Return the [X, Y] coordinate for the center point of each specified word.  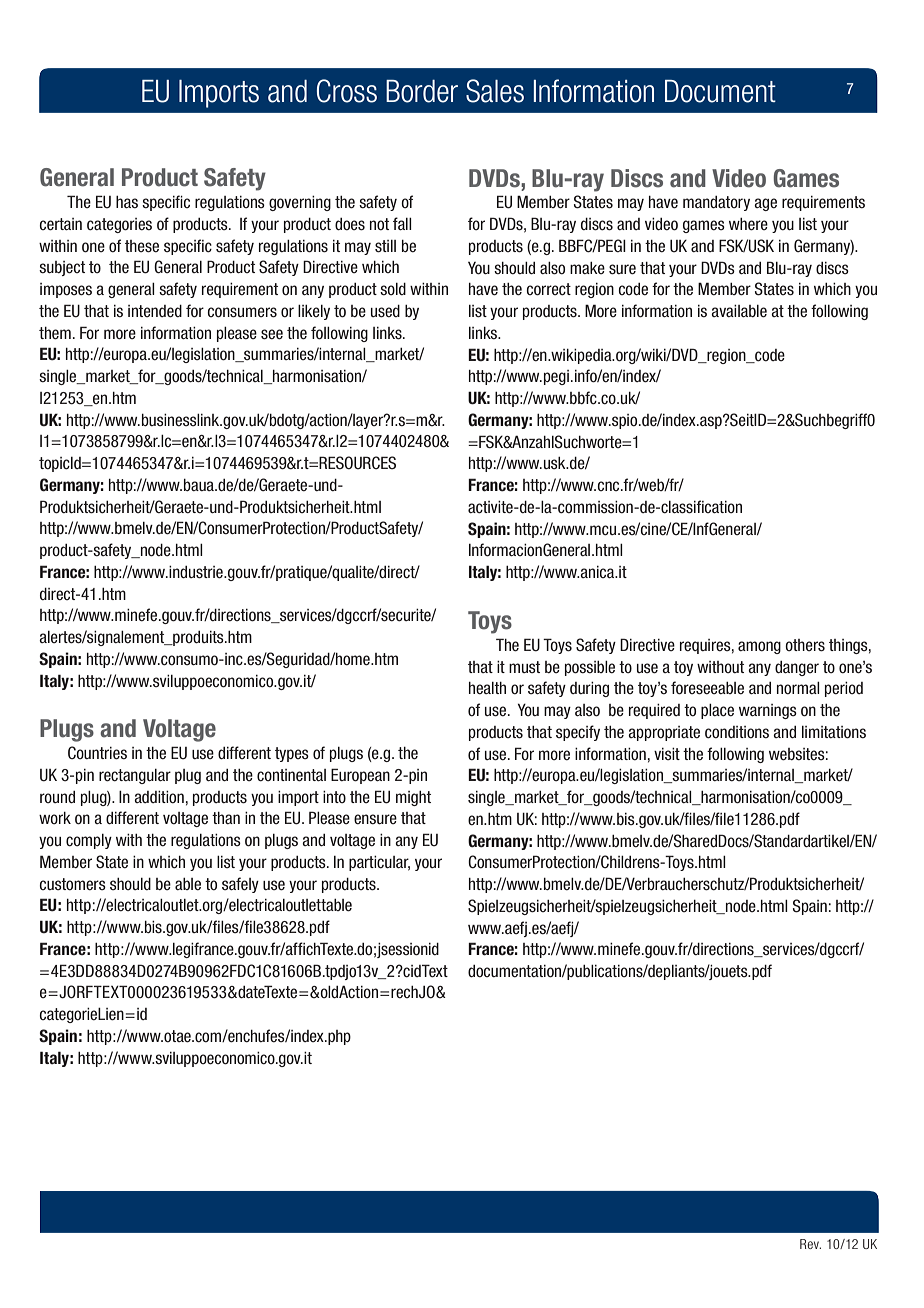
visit [667, 754]
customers [72, 884]
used [385, 311]
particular [379, 863]
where [748, 224]
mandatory [716, 203]
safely [240, 885]
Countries [97, 753]
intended [155, 311]
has [127, 202]
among [759, 647]
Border [422, 91]
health [487, 688]
